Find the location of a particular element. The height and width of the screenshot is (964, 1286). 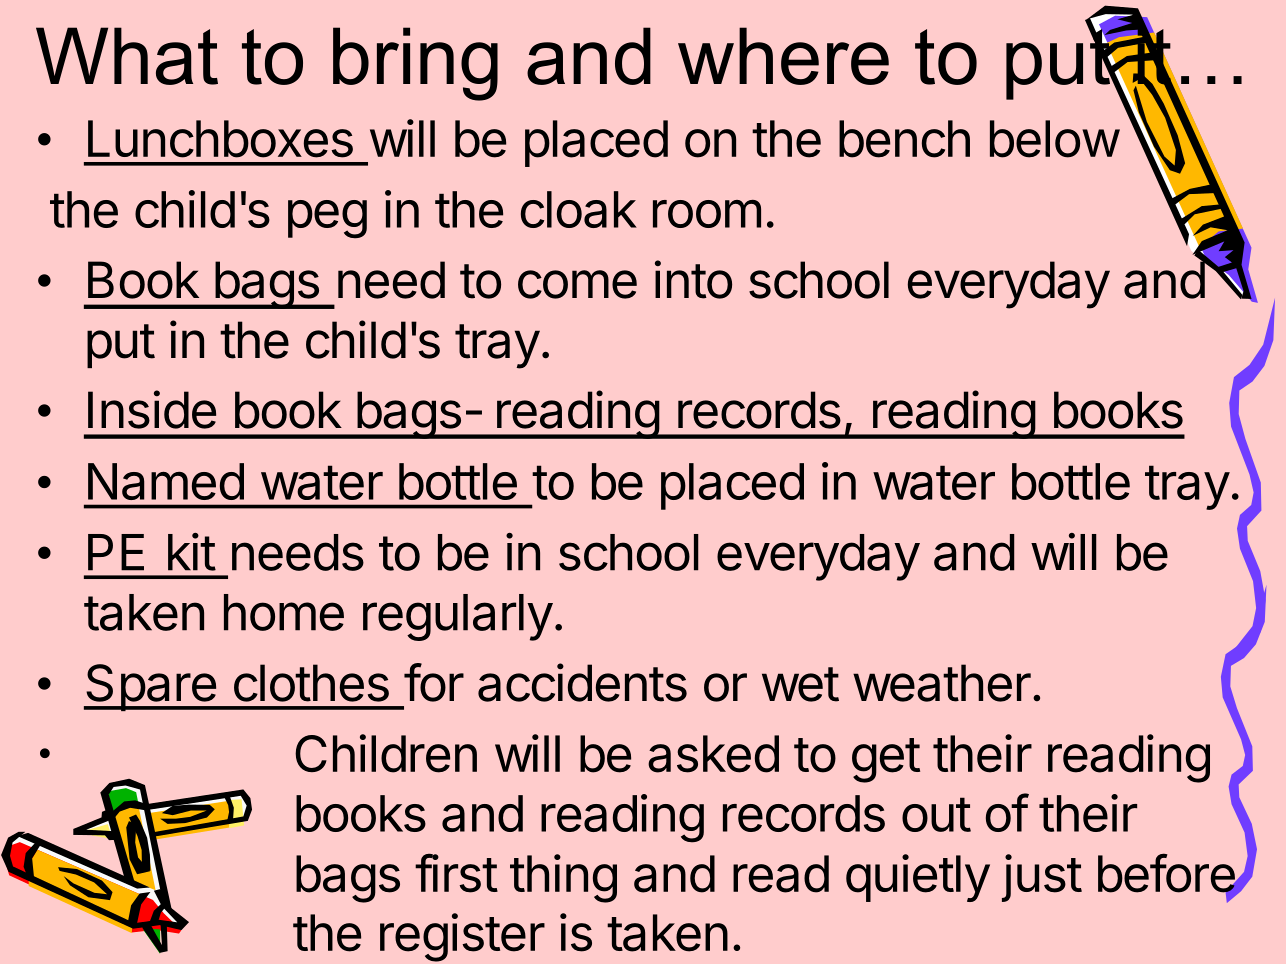

bench is located at coordinates (904, 139).
